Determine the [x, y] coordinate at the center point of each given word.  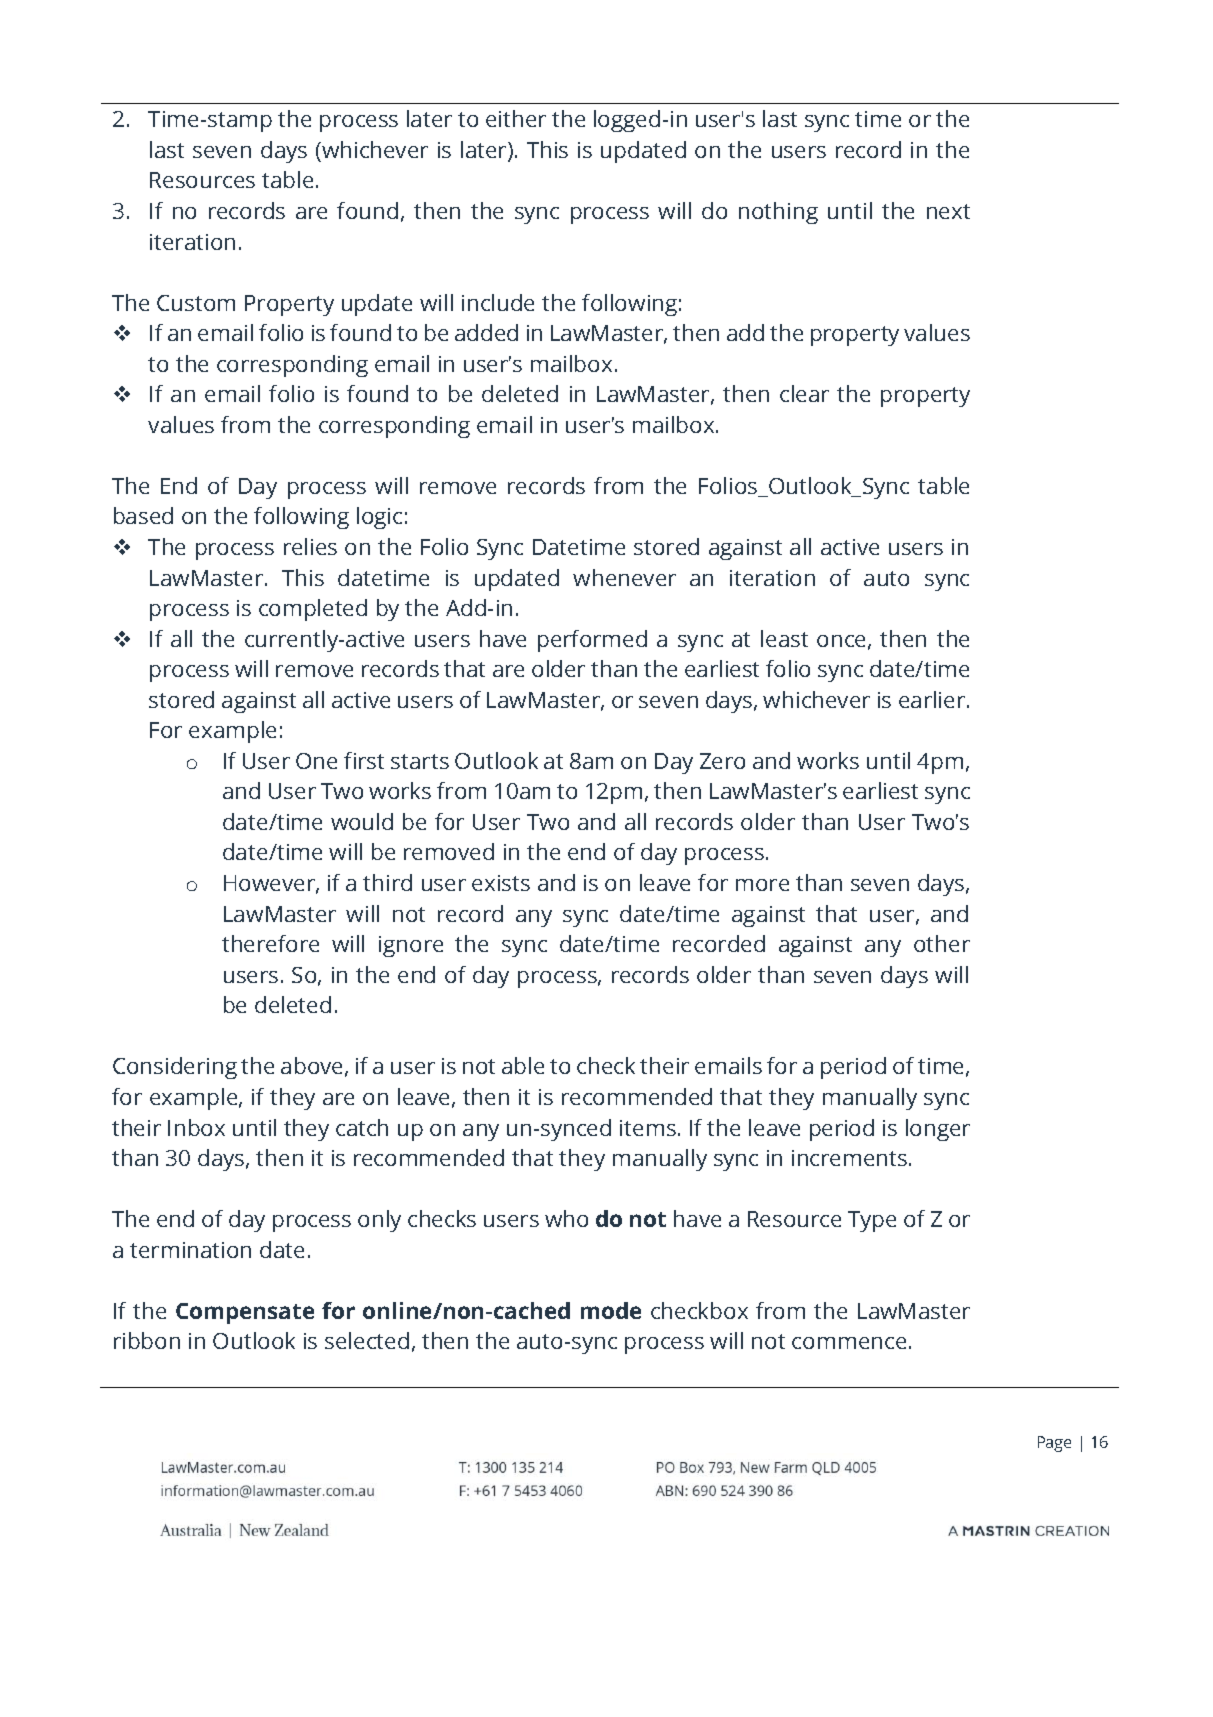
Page [1054, 1444]
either [516, 118]
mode [611, 1310]
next [948, 211]
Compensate [245, 1313]
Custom [196, 303]
